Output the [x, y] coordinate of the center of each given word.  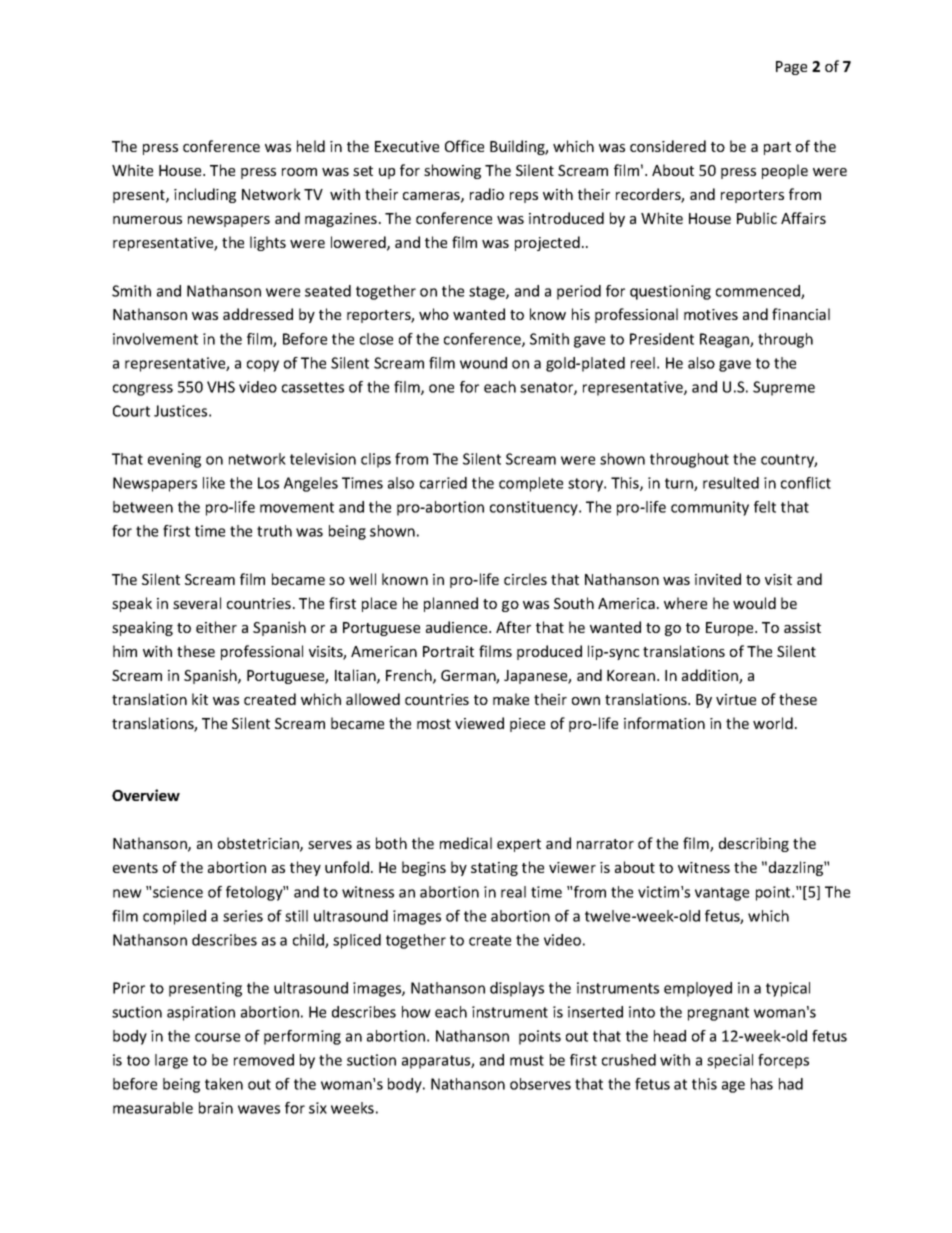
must [527, 1060]
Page [791, 68]
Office [464, 146]
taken [224, 1084]
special [730, 1061]
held [311, 146]
